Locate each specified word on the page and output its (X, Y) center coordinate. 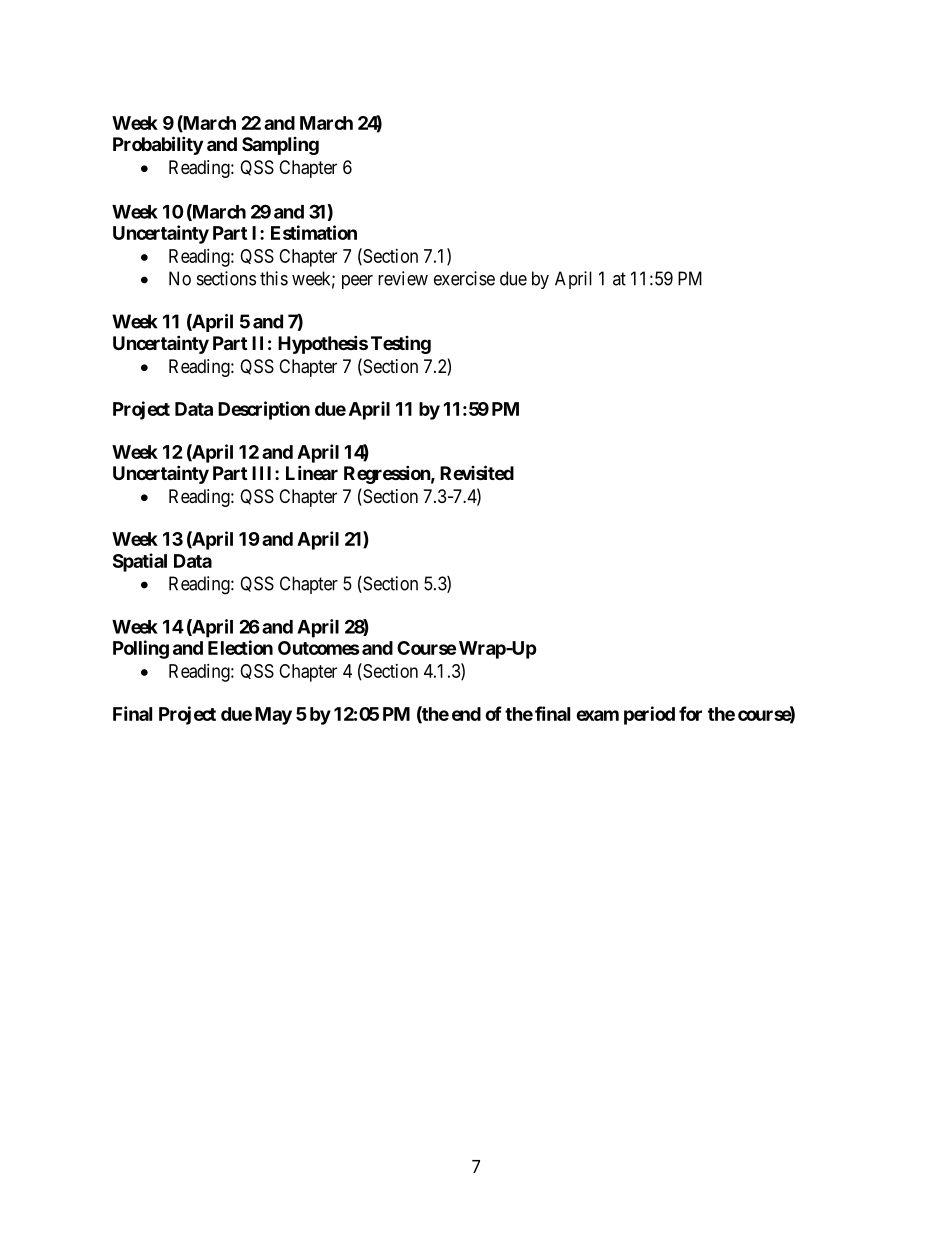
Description (264, 410)
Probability (158, 145)
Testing (401, 345)
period (649, 715)
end (466, 714)
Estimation (314, 232)
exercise (464, 278)
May (273, 716)
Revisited (477, 472)
